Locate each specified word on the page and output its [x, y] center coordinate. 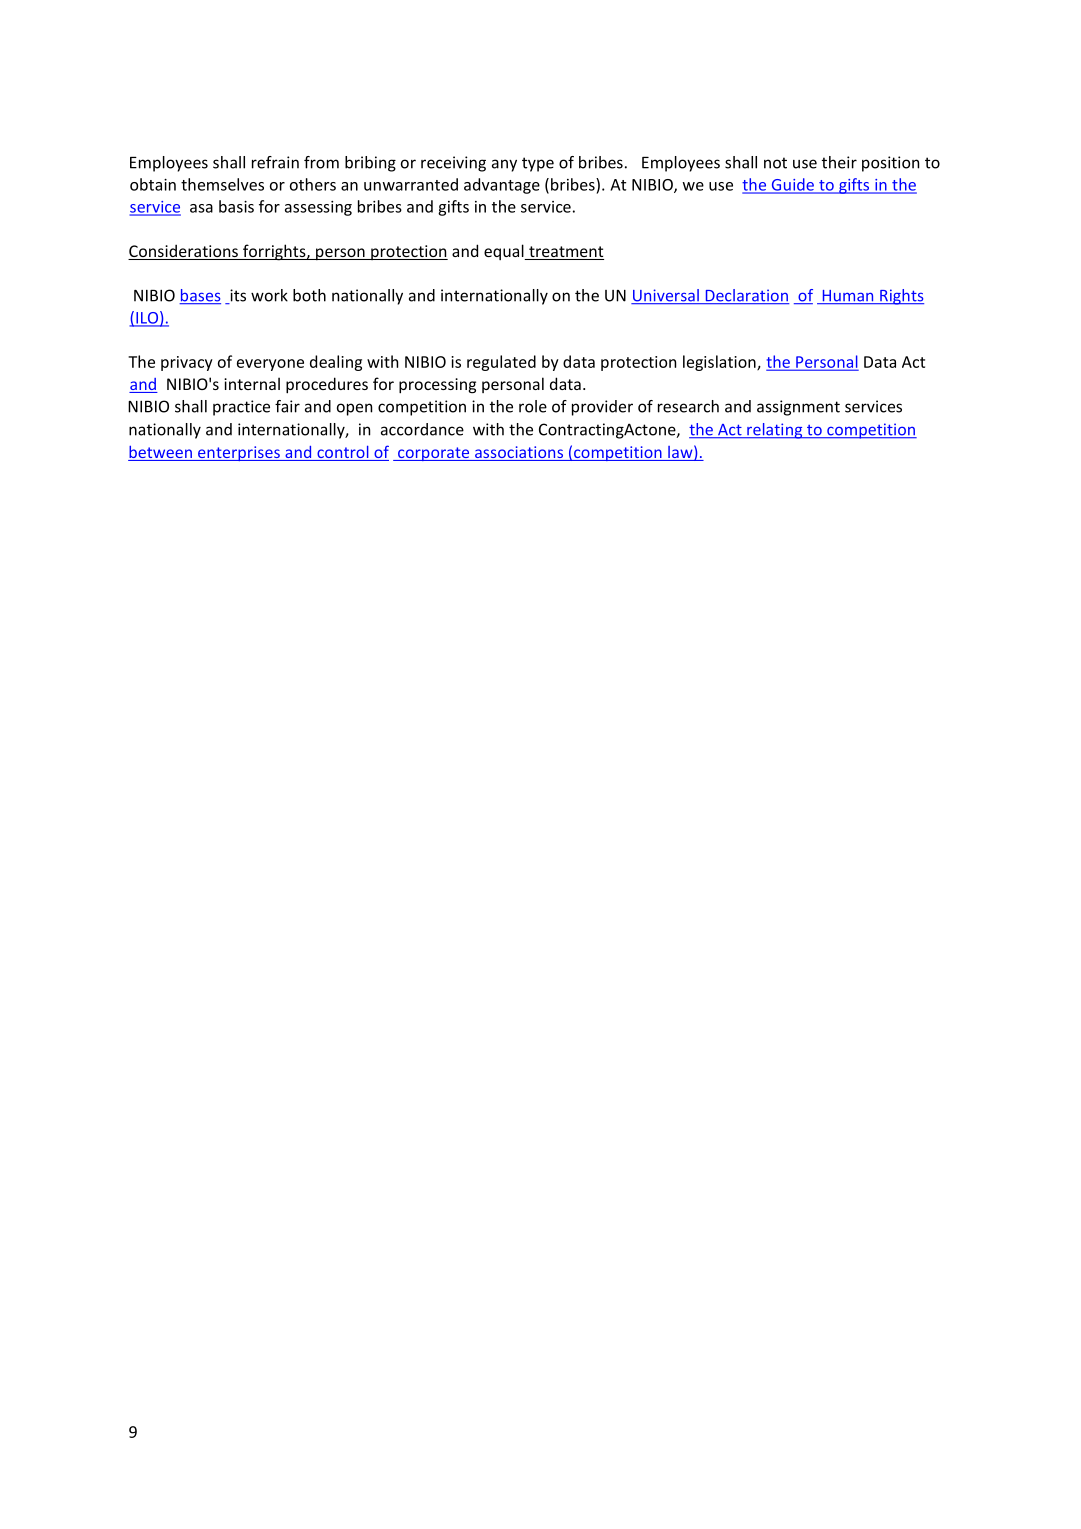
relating [775, 431]
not [775, 163]
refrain [275, 162]
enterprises [239, 453]
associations [518, 453]
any [504, 165]
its [237, 296]
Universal [666, 296]
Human [848, 297]
